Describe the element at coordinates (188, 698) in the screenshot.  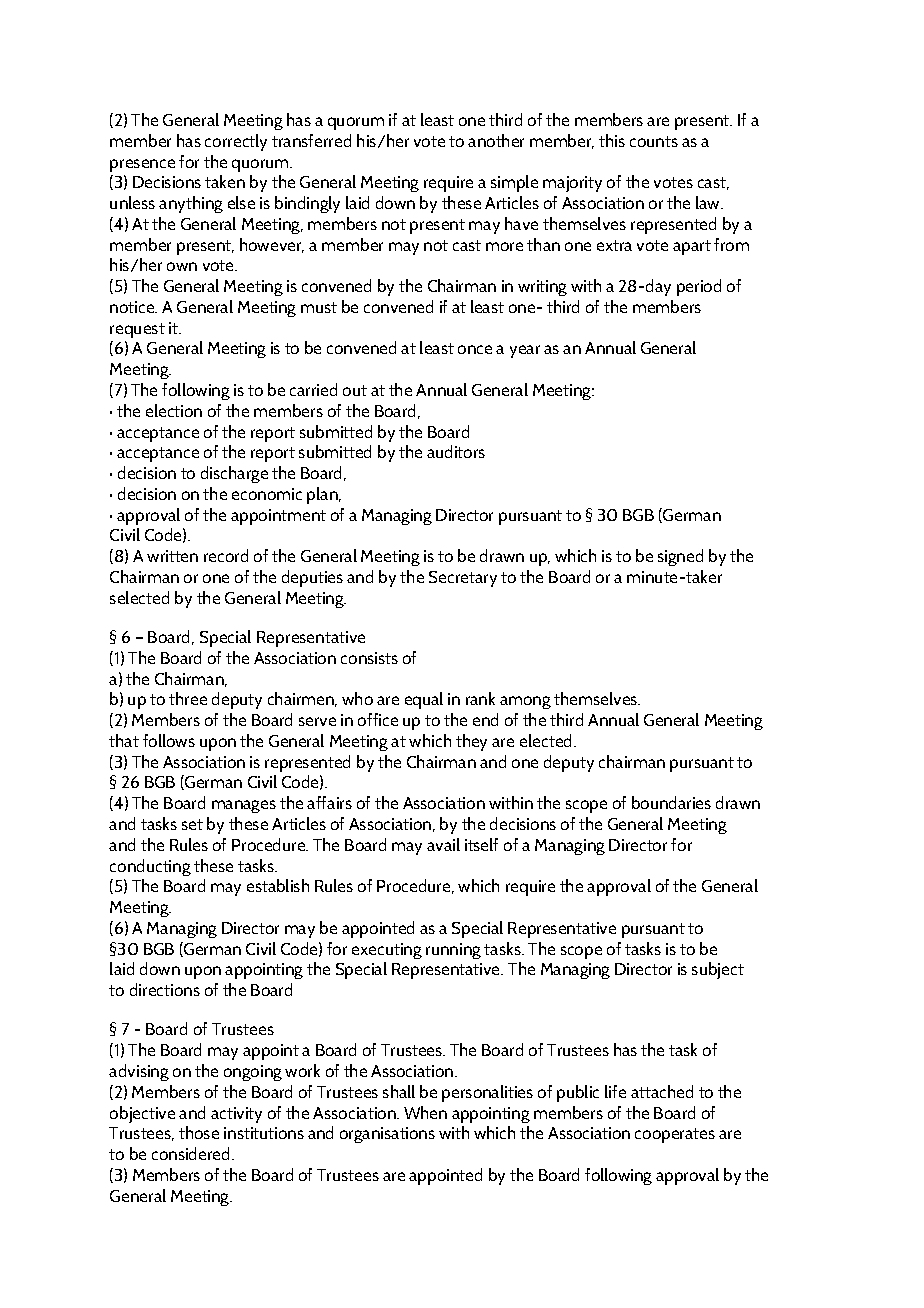
I see `three` at that location.
